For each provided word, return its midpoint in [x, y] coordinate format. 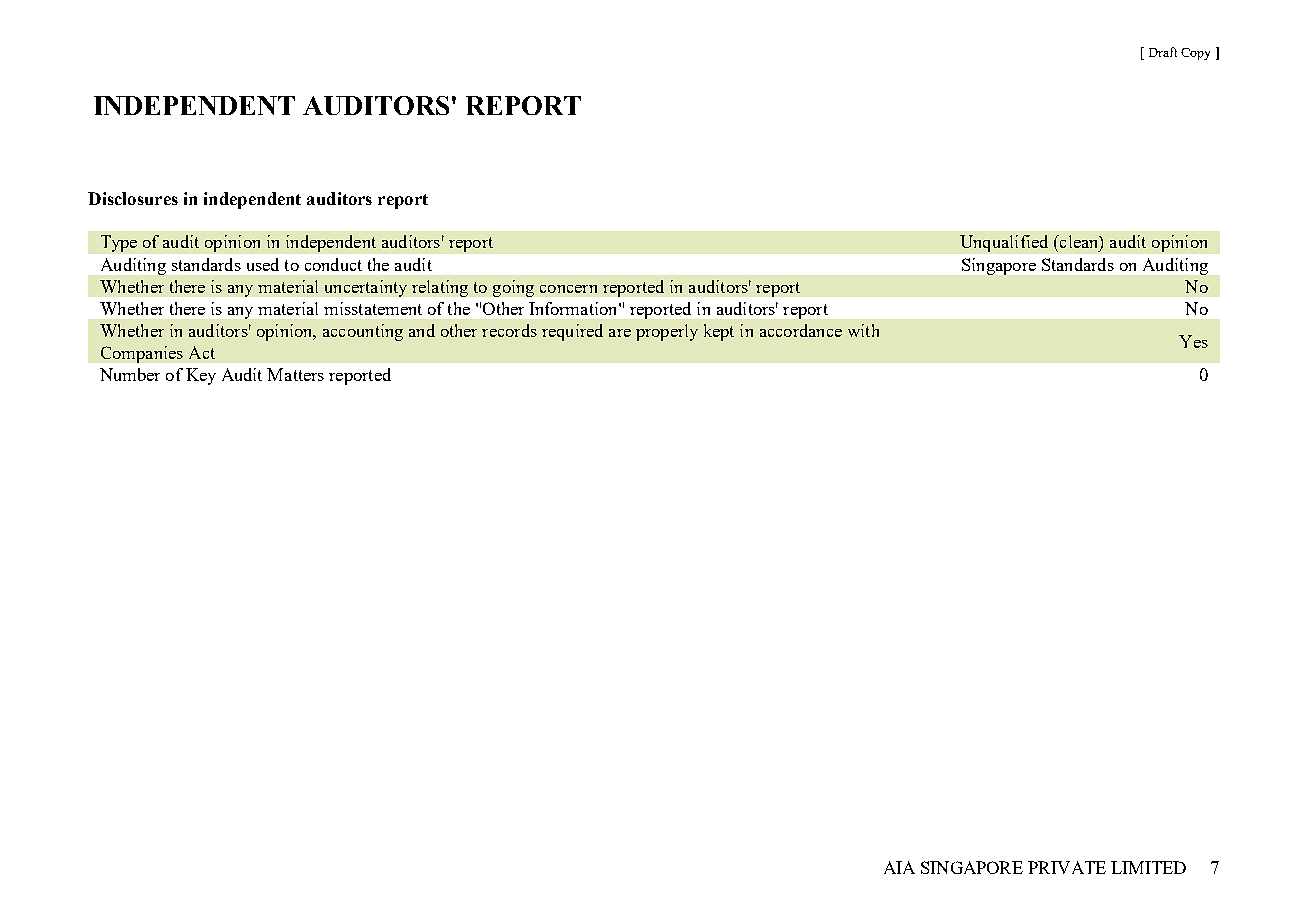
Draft [1163, 52]
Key [201, 376]
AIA [899, 867]
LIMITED [1148, 867]
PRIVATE [1067, 867]
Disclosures [133, 198]
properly [667, 332]
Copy [1195, 54]
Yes [1193, 341]
